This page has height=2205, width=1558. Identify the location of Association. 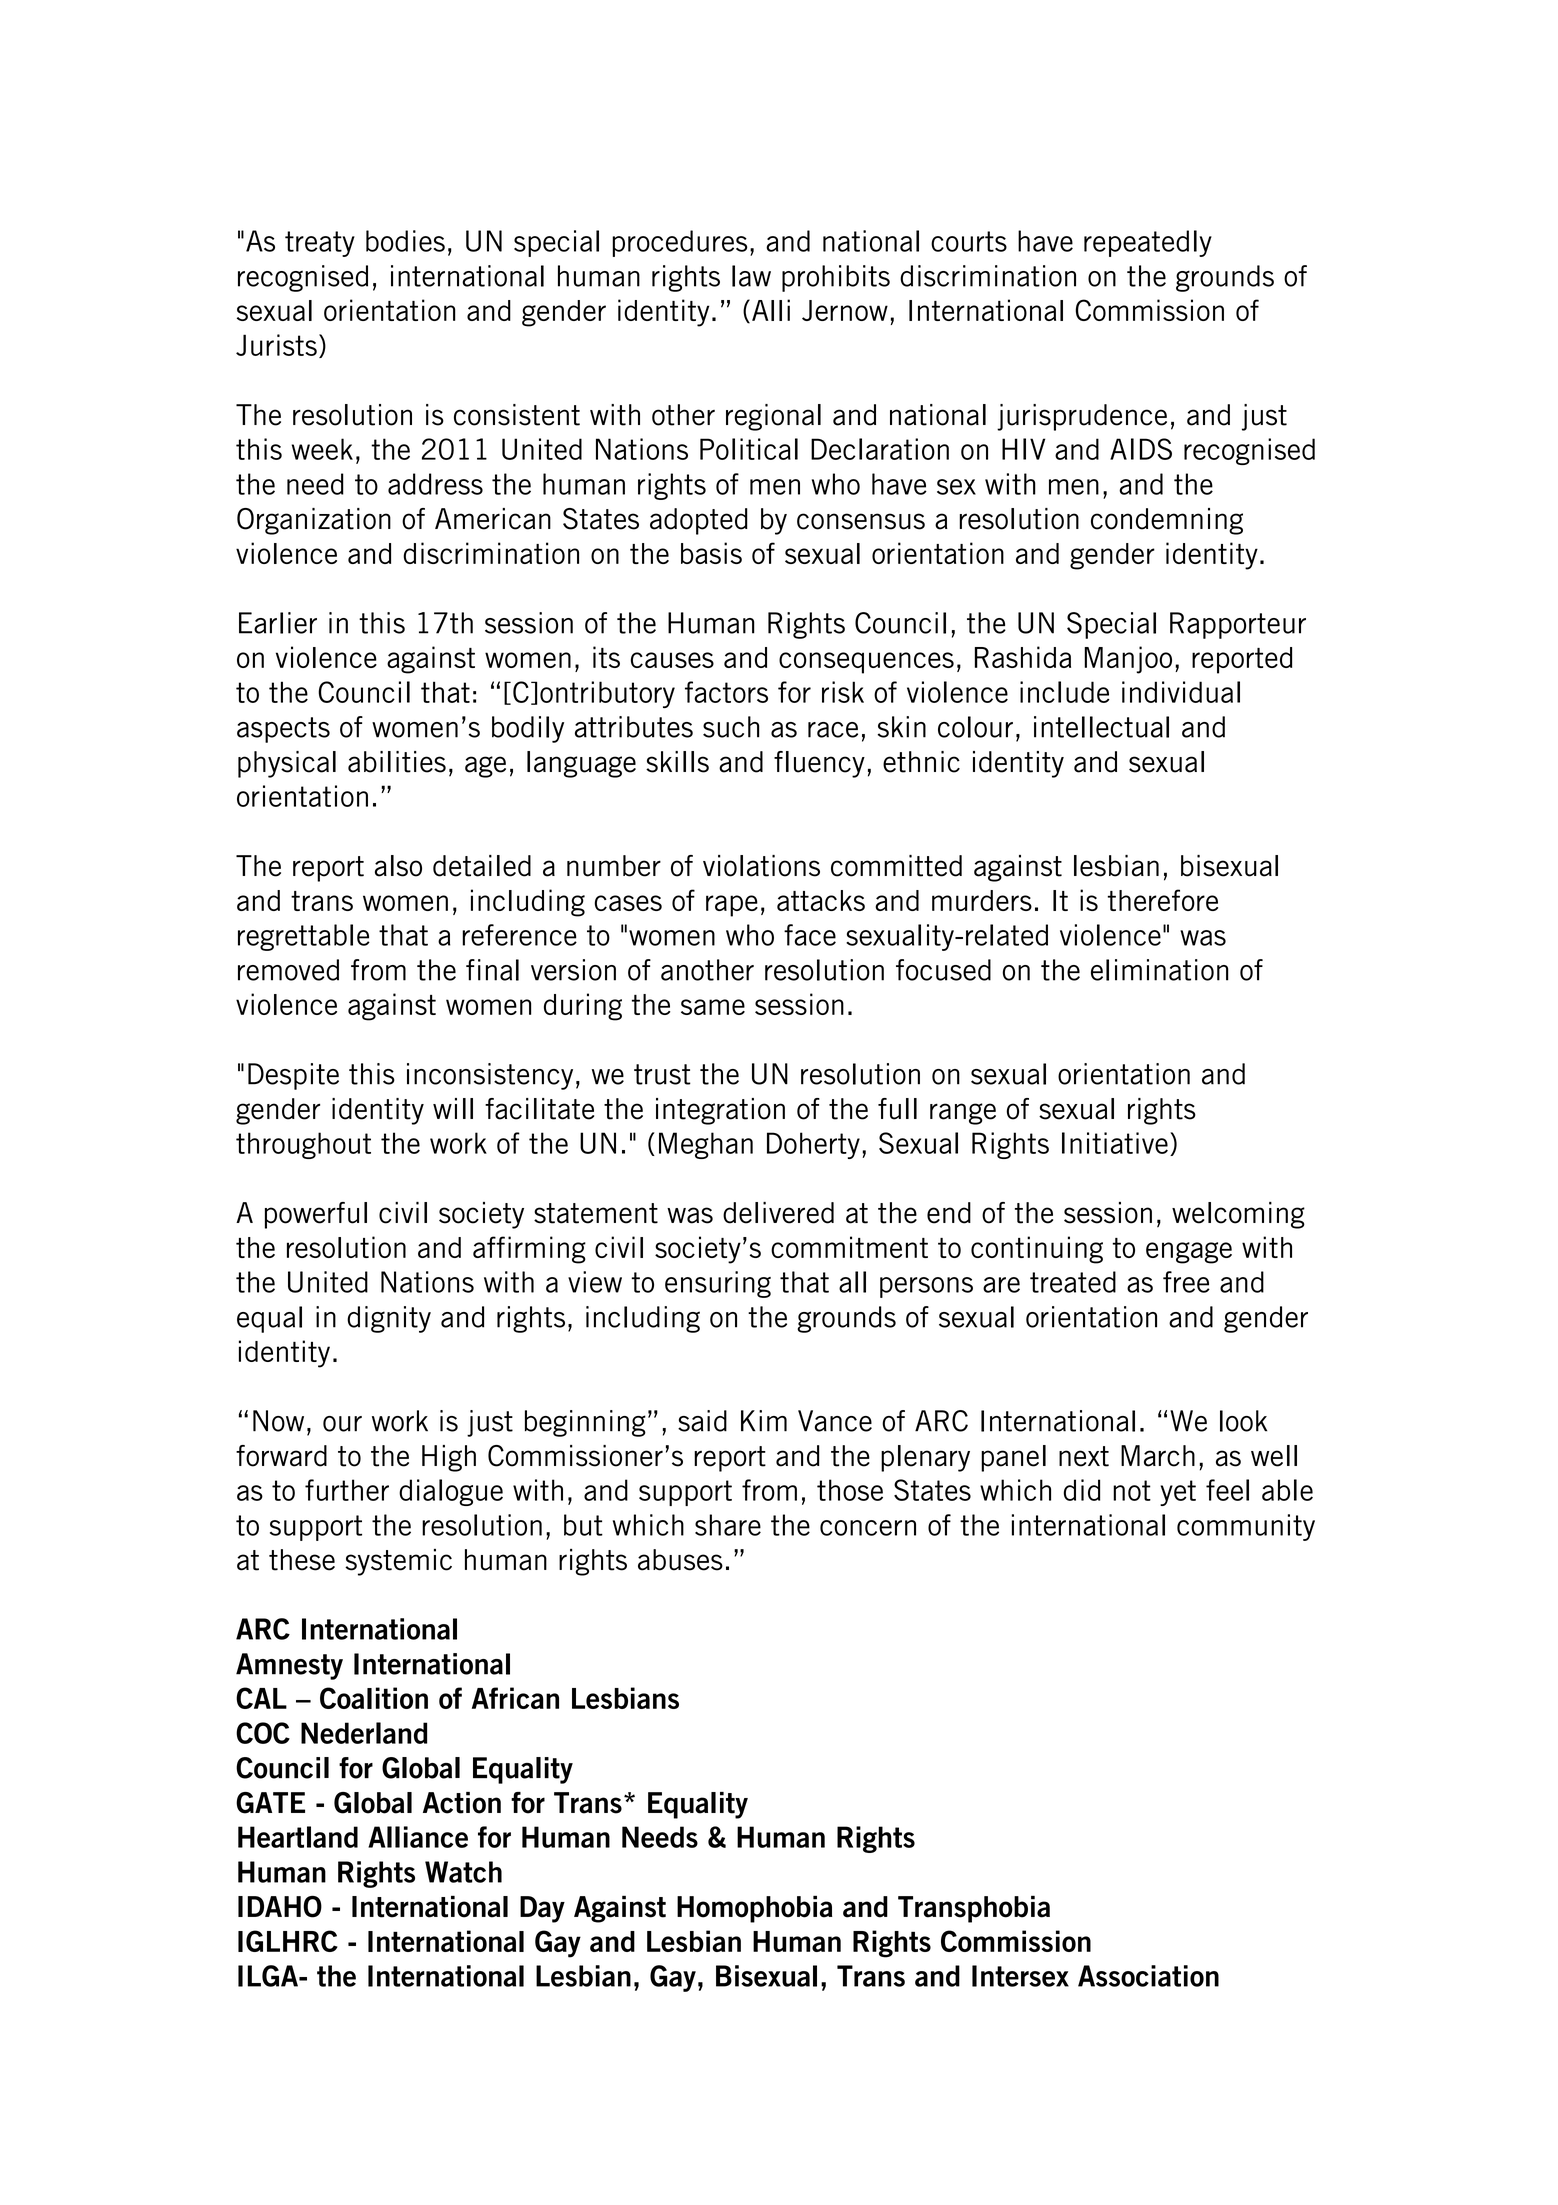
(1148, 1976).
